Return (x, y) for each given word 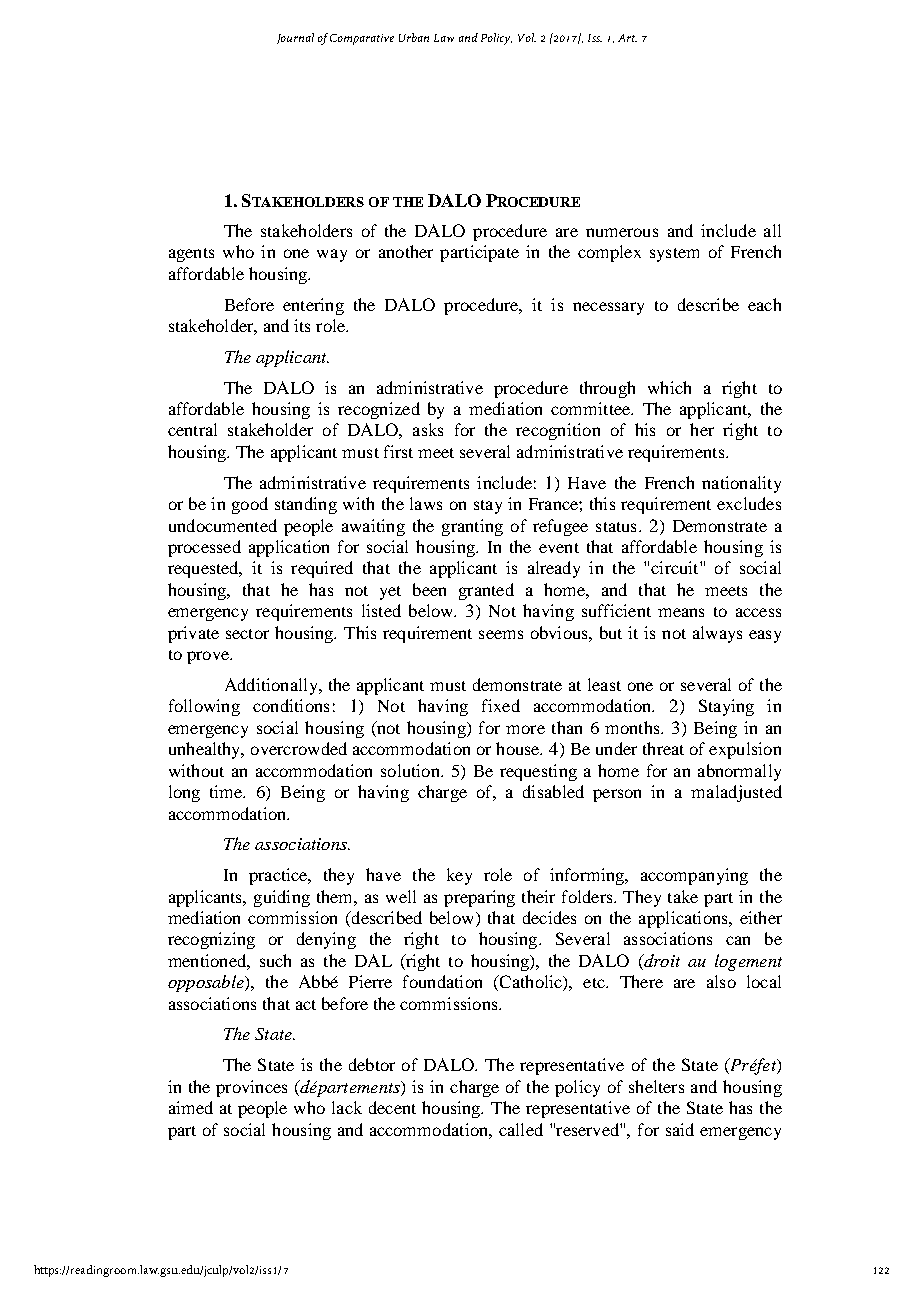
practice (279, 876)
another (406, 251)
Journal (295, 38)
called (521, 1129)
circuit (676, 567)
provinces (251, 1088)
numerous (622, 232)
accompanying (694, 876)
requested (204, 569)
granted (486, 591)
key (459, 876)
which (669, 387)
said (680, 1129)
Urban (414, 37)
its (302, 325)
